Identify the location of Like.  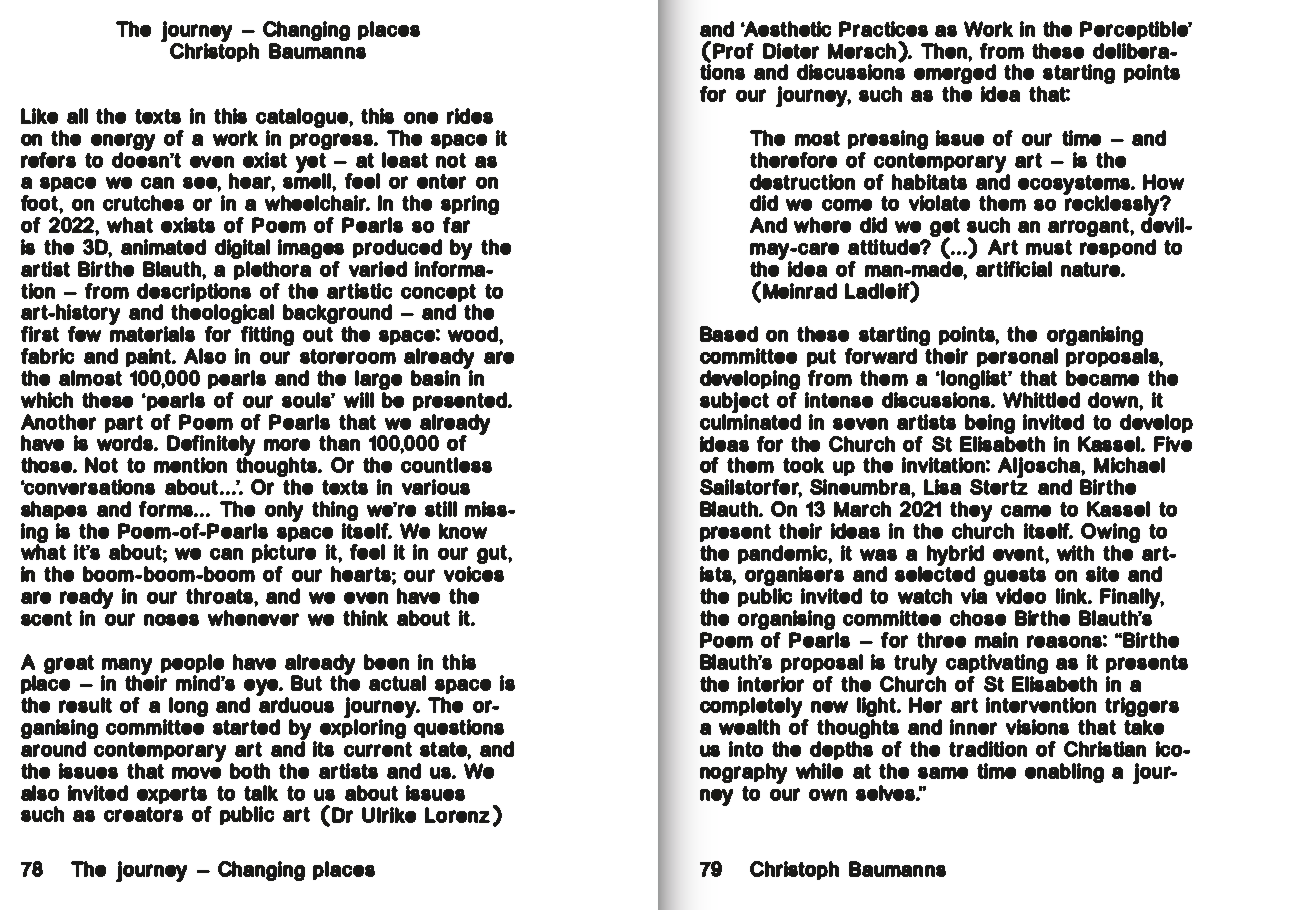
(39, 116).
